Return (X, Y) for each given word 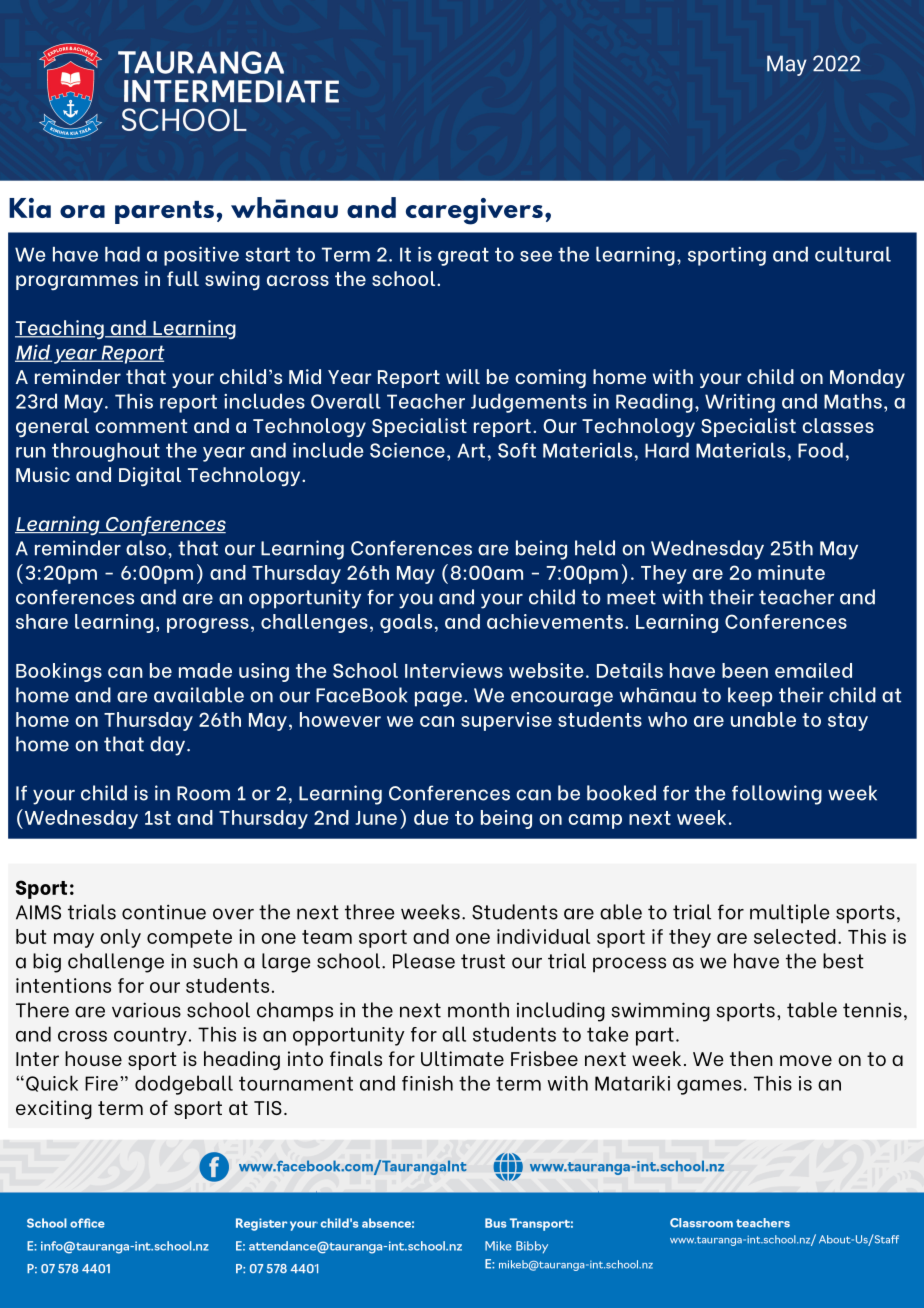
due (431, 817)
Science (407, 450)
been (745, 670)
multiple (789, 914)
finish (427, 1083)
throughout (106, 452)
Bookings (59, 672)
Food (820, 450)
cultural (853, 254)
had (122, 254)
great (463, 256)
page (438, 699)
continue (164, 912)
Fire (101, 1083)
